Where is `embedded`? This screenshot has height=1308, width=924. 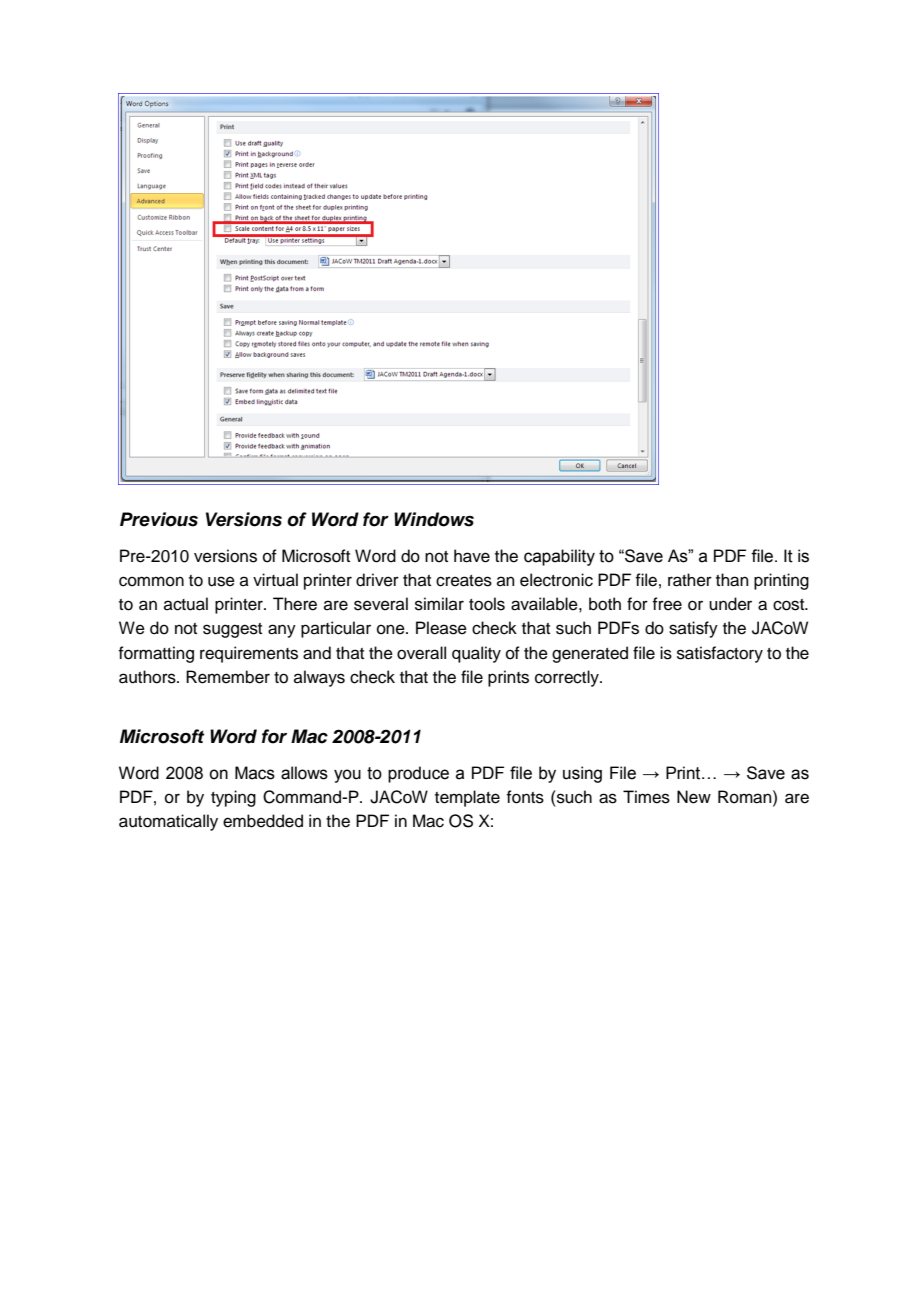
embedded is located at coordinates (263, 821).
